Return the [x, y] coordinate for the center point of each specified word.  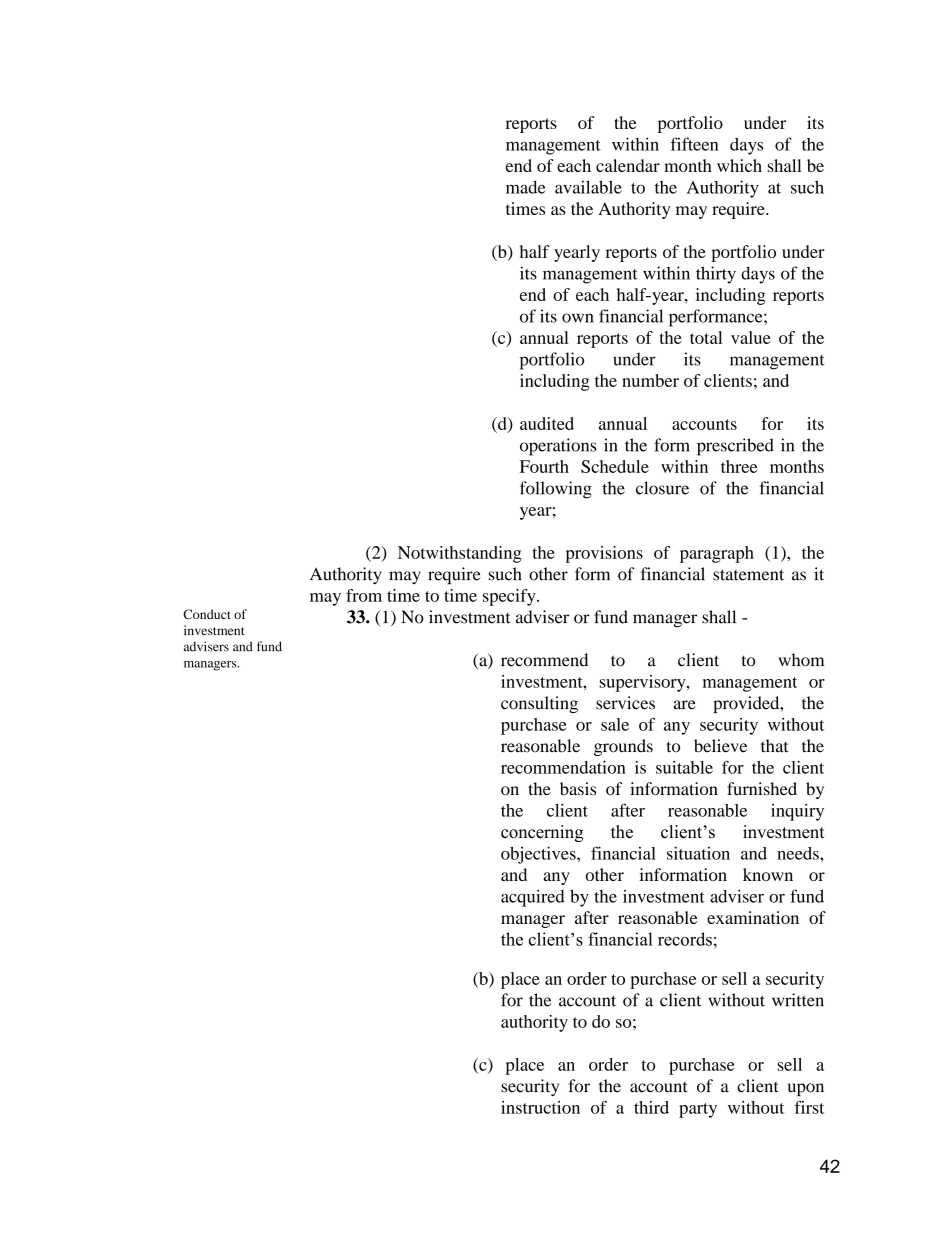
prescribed [735, 447]
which [739, 165]
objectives [539, 855]
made [526, 187]
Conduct [207, 614]
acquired [533, 898]
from [364, 595]
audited [547, 423]
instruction [540, 1107]
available [588, 187]
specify [510, 597]
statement [748, 575]
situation [698, 853]
